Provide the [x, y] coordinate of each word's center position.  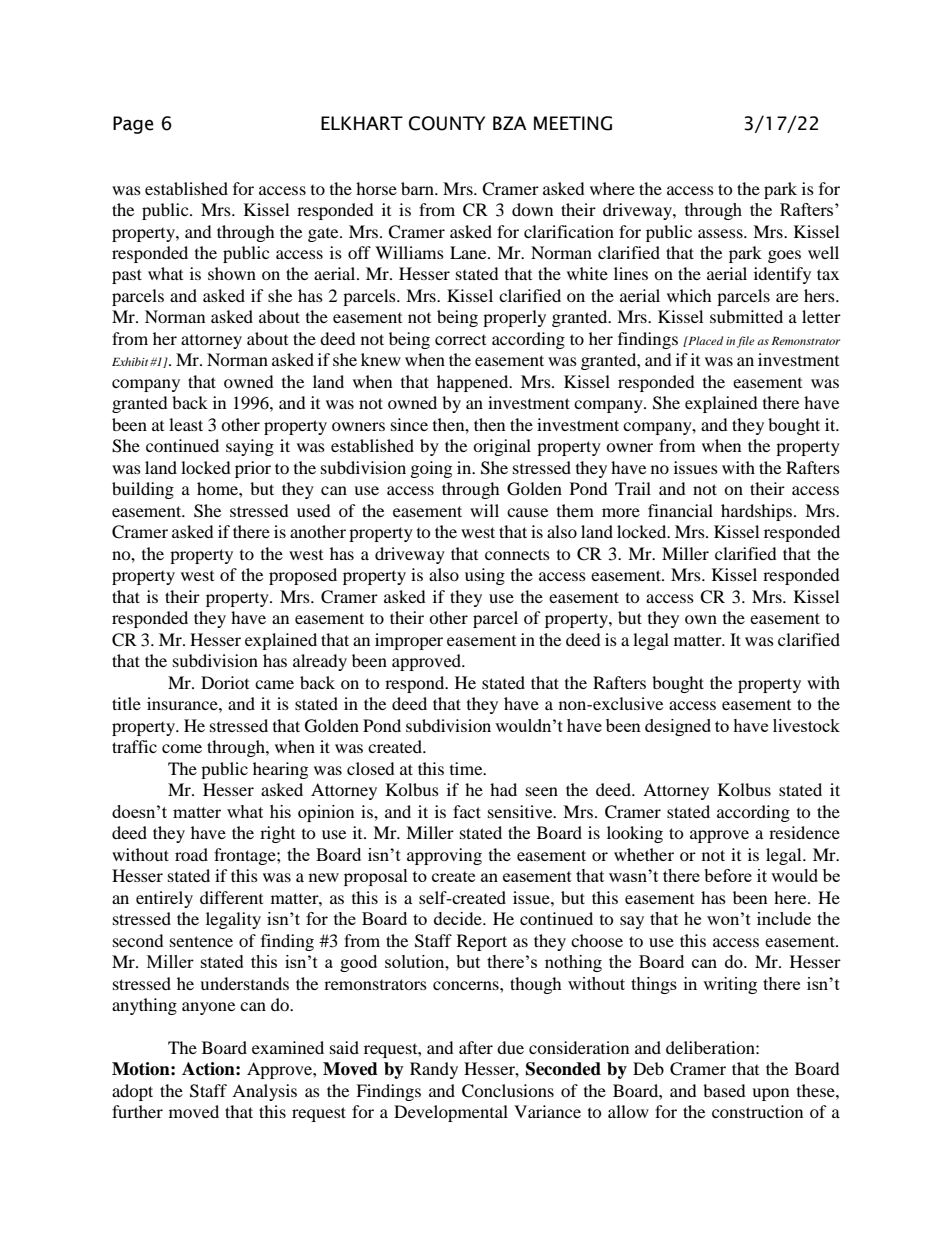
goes [784, 256]
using [485, 576]
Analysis [264, 1092]
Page [133, 125]
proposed [303, 576]
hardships [756, 512]
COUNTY [447, 123]
